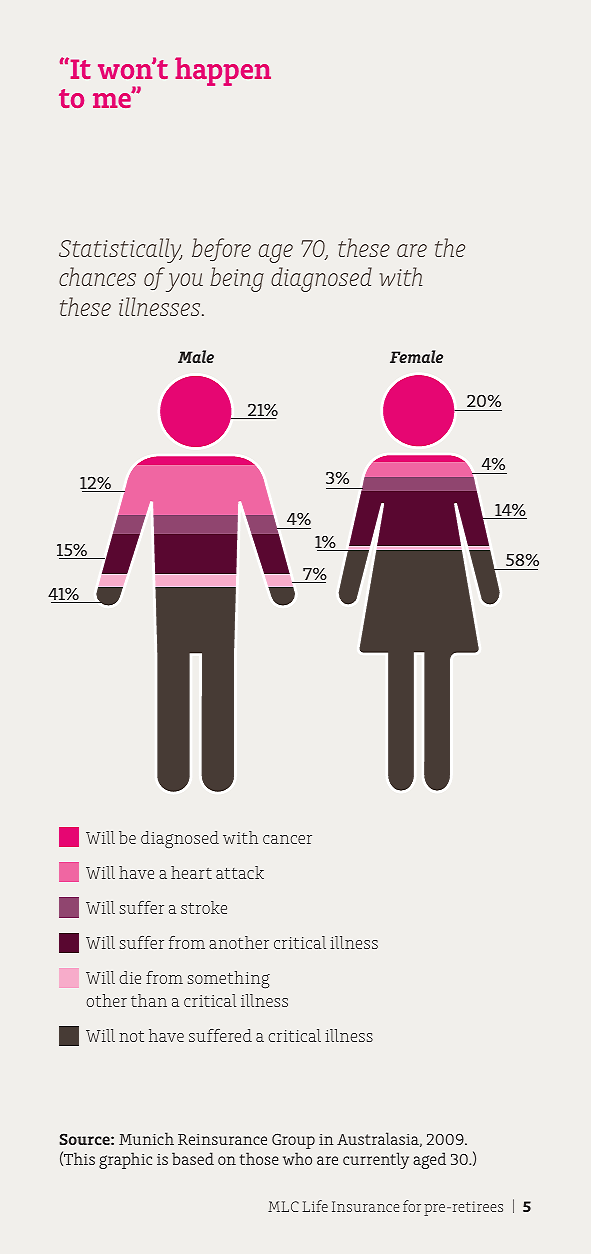 This screenshot has height=1254, width=591. What do you see at coordinates (259, 1158) in the screenshot?
I see `those` at bounding box center [259, 1158].
